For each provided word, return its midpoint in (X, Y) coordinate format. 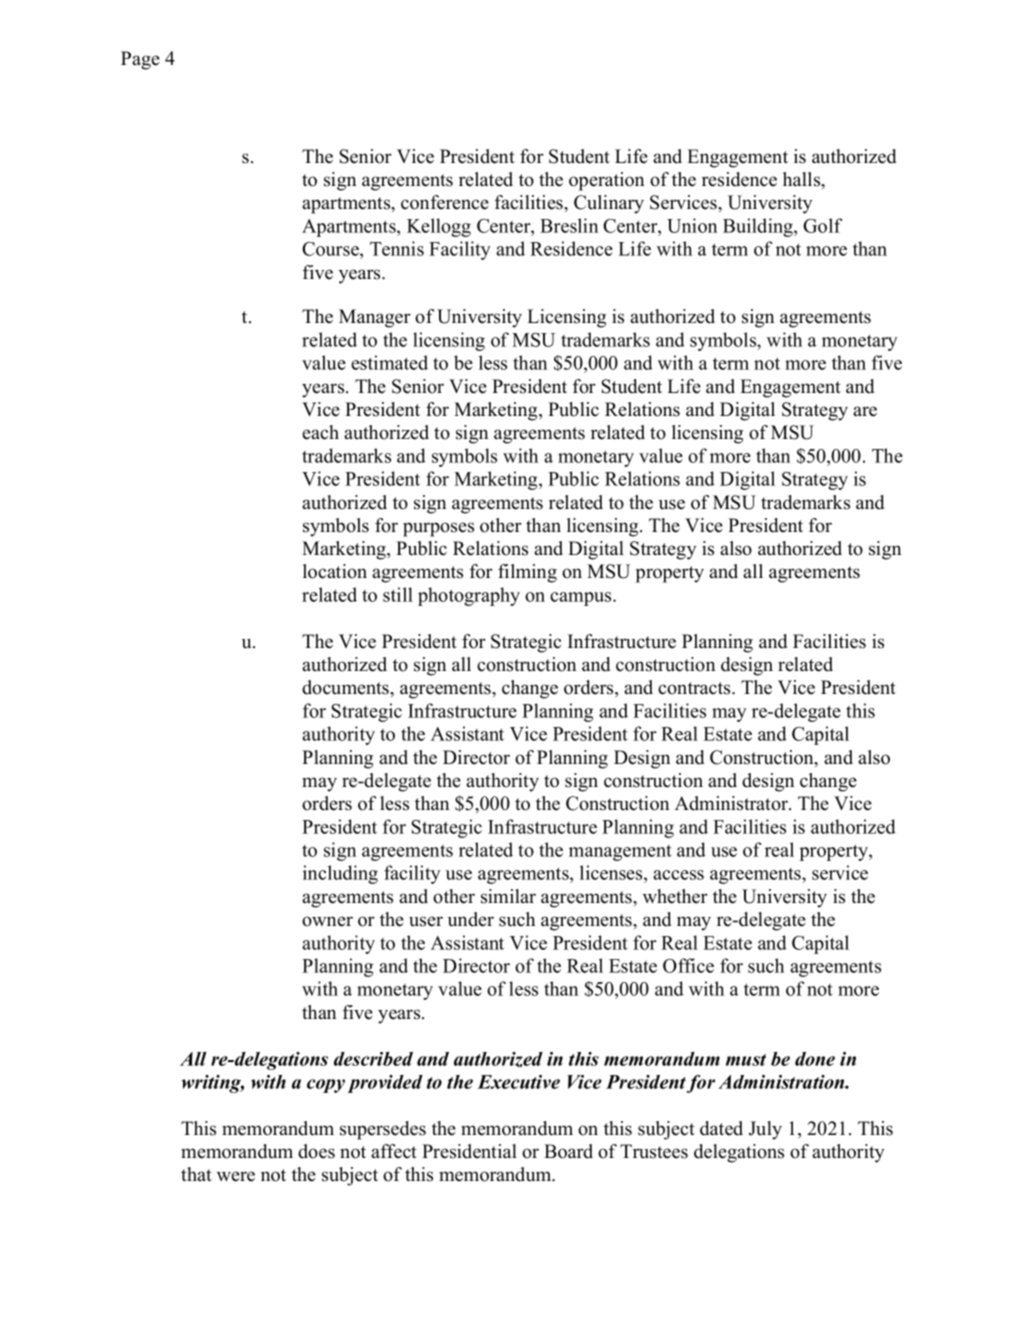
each (320, 432)
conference (445, 202)
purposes (438, 529)
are (865, 411)
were (236, 1176)
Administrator (732, 803)
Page (140, 60)
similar (508, 896)
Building (759, 227)
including (340, 874)
